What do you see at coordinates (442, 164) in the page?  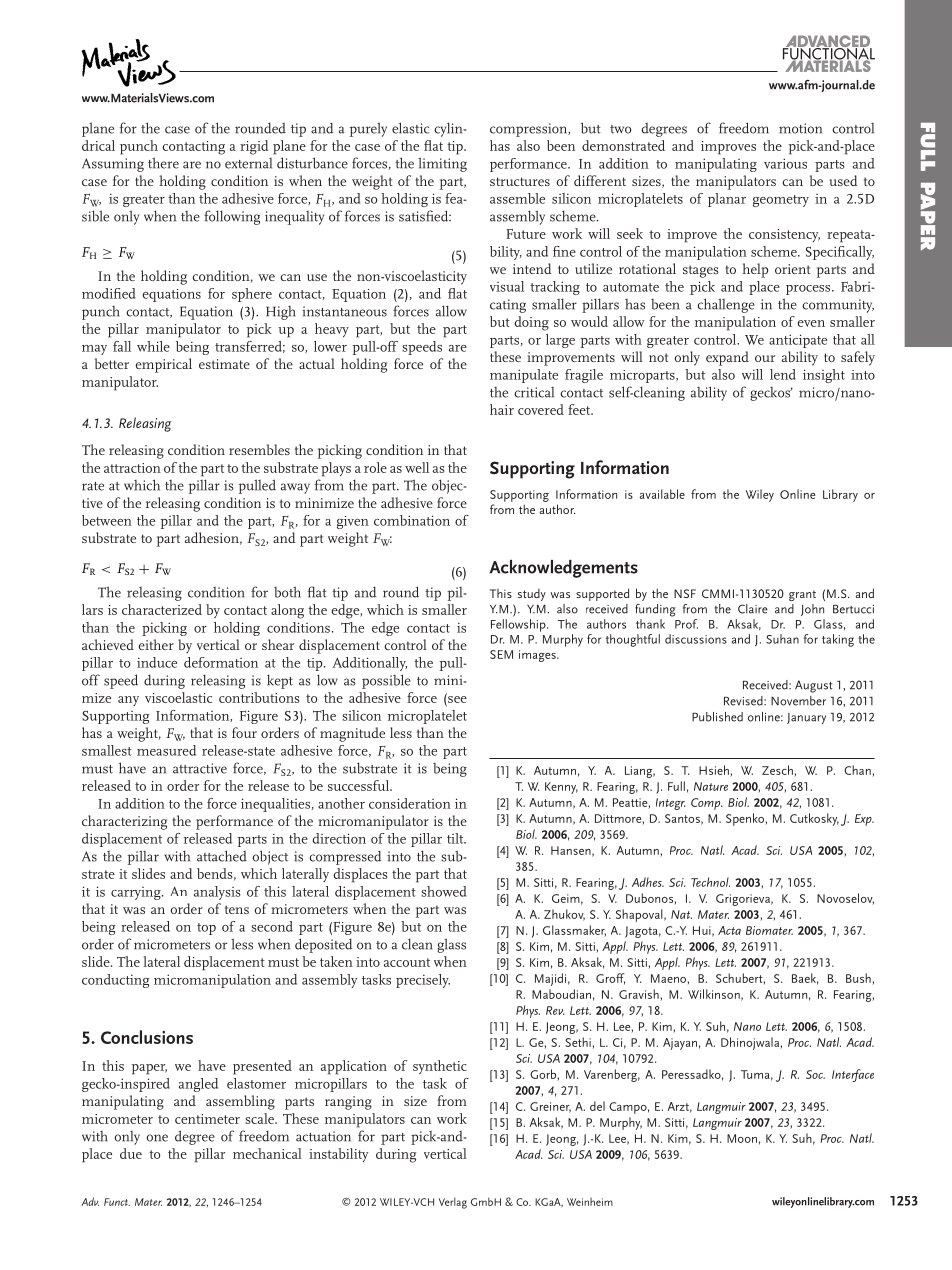 I see `limiting` at bounding box center [442, 164].
